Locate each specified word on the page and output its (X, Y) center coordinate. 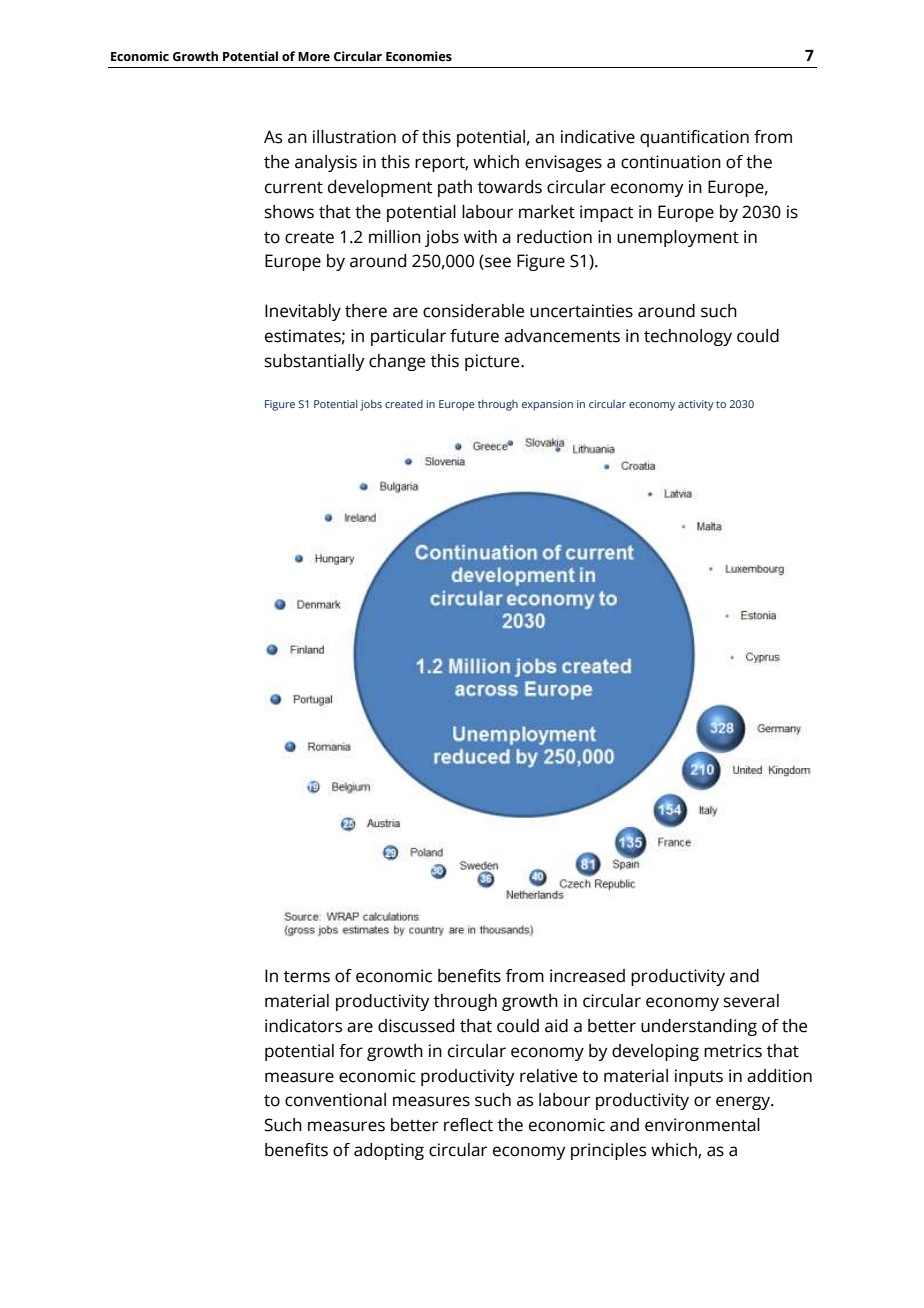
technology (688, 337)
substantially (315, 362)
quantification (694, 138)
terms (307, 977)
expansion (547, 405)
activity (696, 405)
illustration (354, 137)
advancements (562, 336)
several (751, 1001)
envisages (563, 163)
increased (587, 976)
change (397, 362)
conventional (335, 1100)
